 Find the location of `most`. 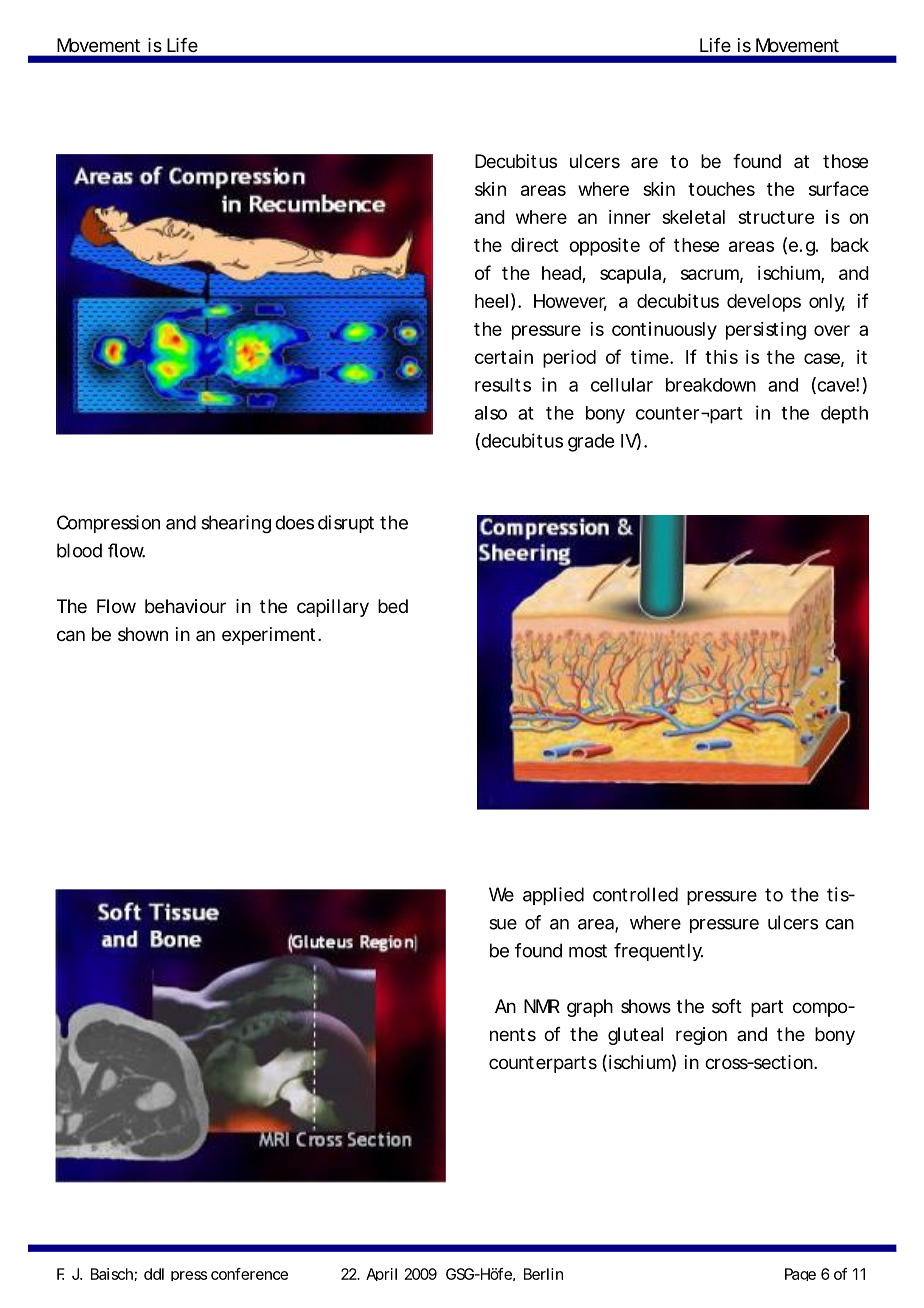

most is located at coordinates (588, 951).
